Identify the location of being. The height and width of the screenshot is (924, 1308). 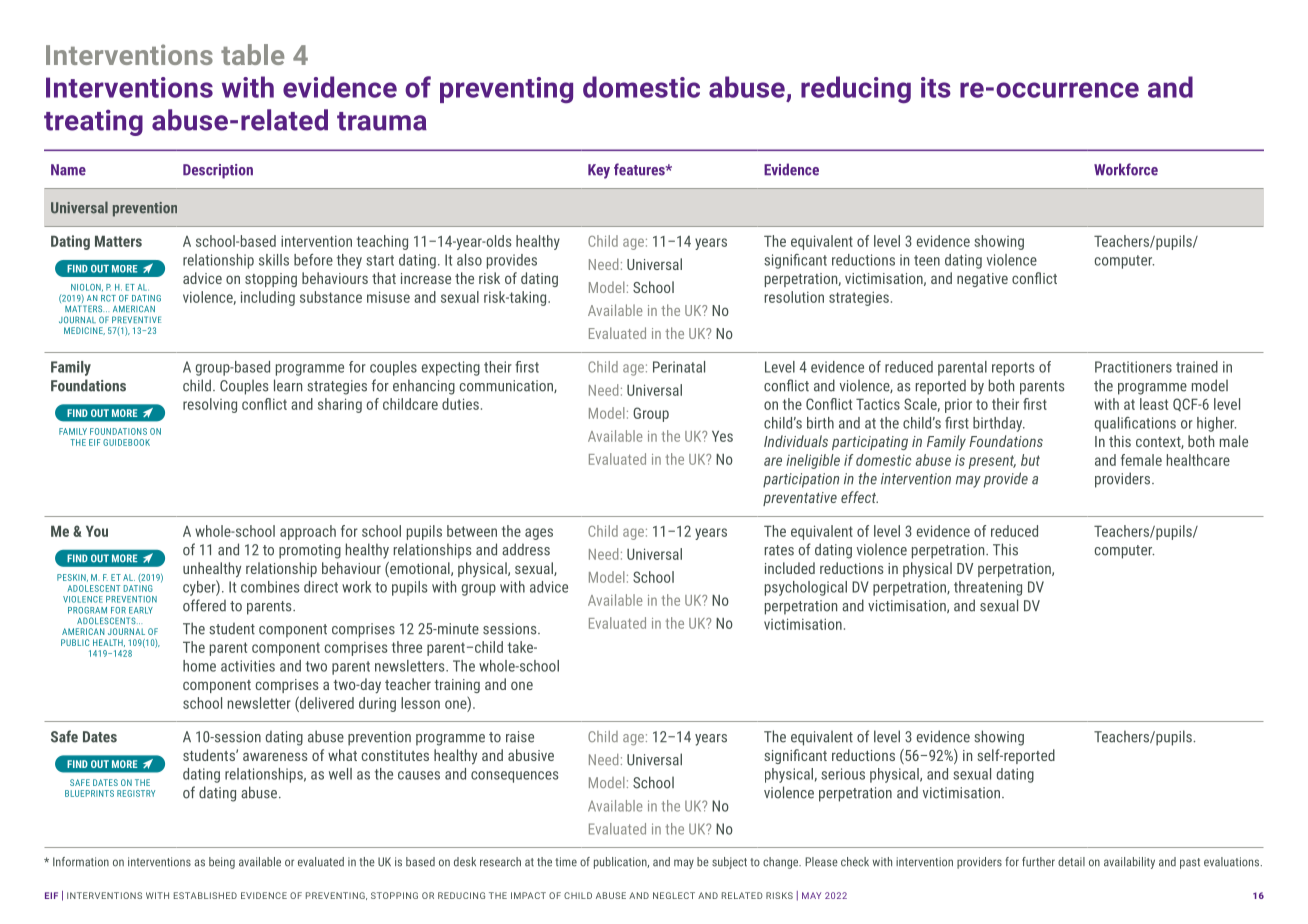
(222, 863).
